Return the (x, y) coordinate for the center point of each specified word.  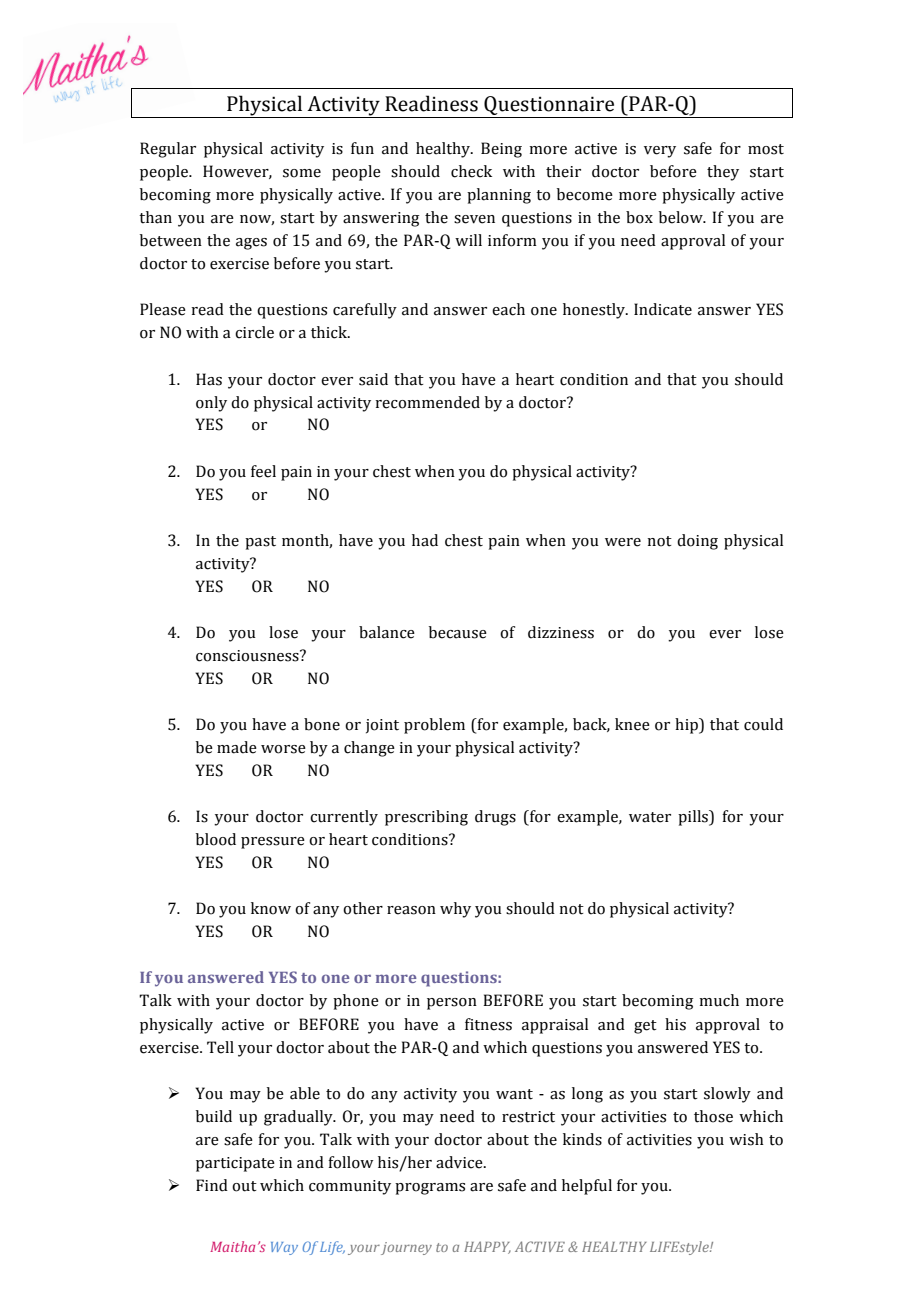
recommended (428, 402)
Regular (168, 150)
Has (209, 379)
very (660, 152)
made (237, 747)
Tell (220, 1047)
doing (697, 542)
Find (212, 1185)
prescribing (426, 818)
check (471, 171)
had (425, 540)
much (719, 1000)
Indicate (663, 309)
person (452, 1004)
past (260, 543)
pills (694, 818)
